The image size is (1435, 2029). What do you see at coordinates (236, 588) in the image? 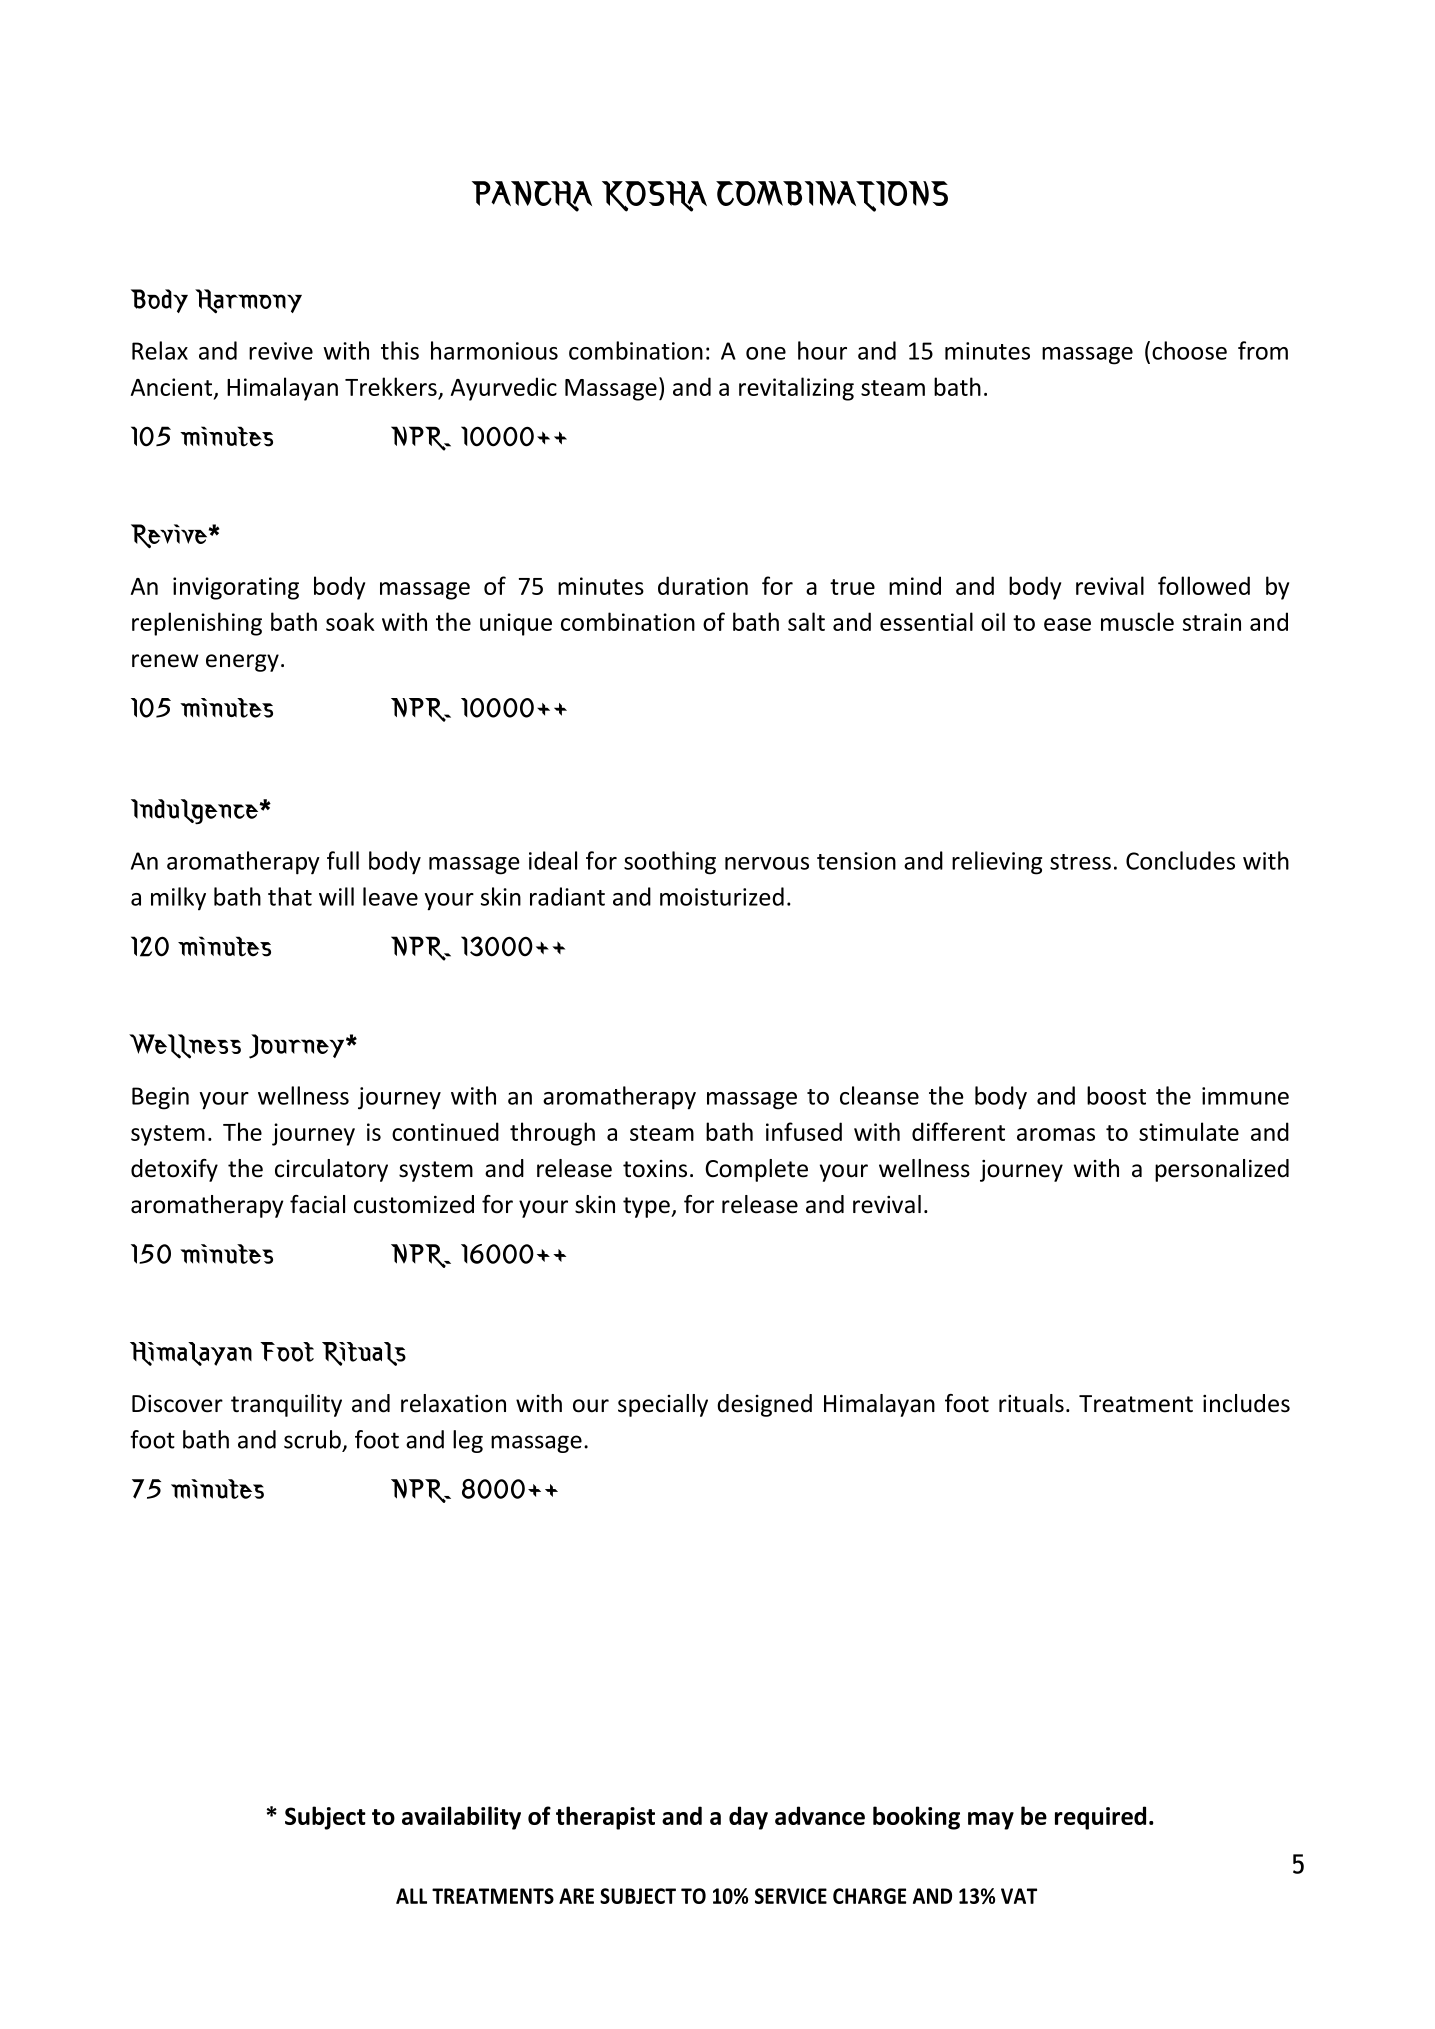
I see `invigorating` at bounding box center [236, 588].
